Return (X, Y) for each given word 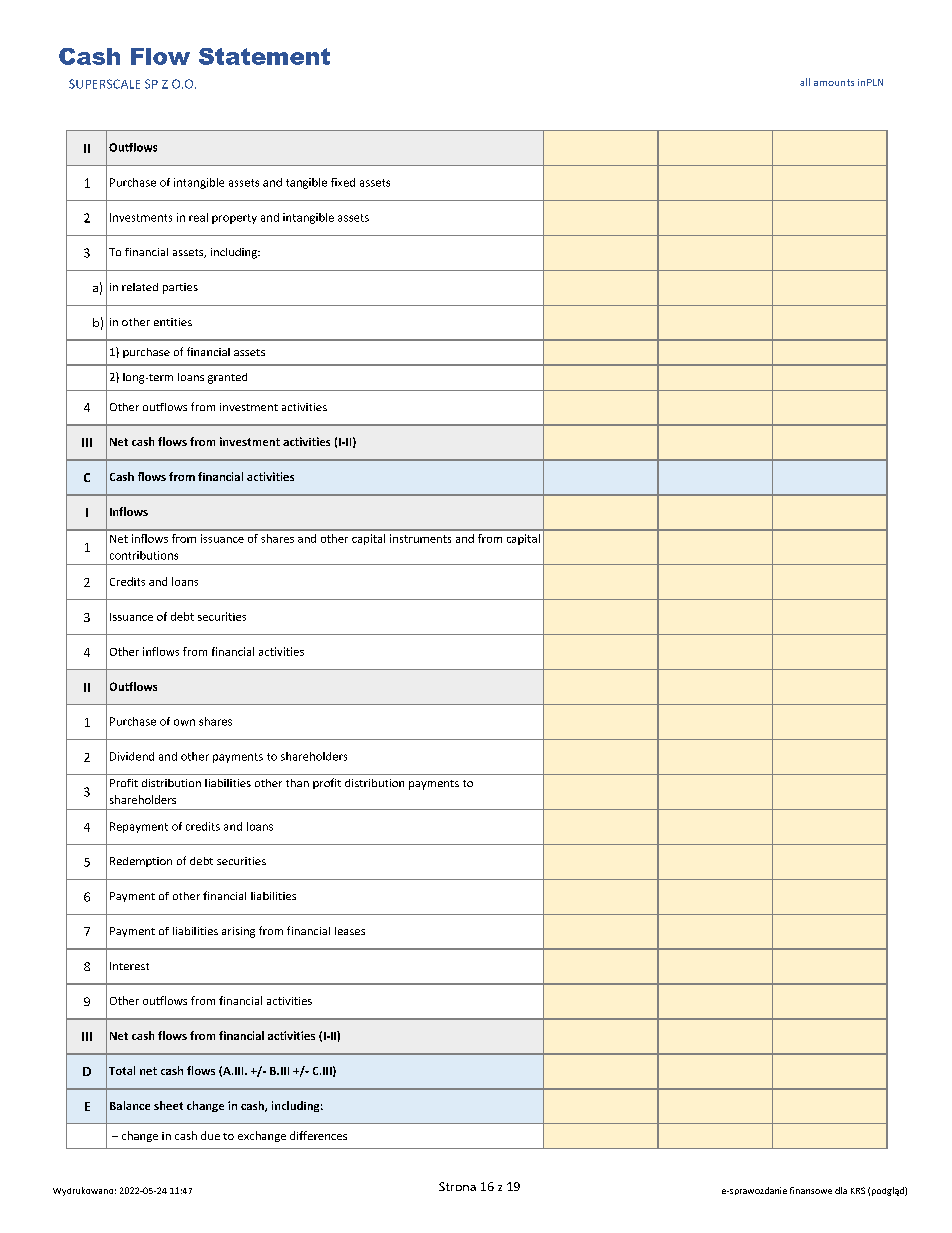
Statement (264, 56)
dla (841, 1190)
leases (350, 931)
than (297, 783)
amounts (834, 82)
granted (227, 378)
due (210, 1135)
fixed (343, 182)
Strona (457, 1186)
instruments (420, 538)
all (805, 82)
